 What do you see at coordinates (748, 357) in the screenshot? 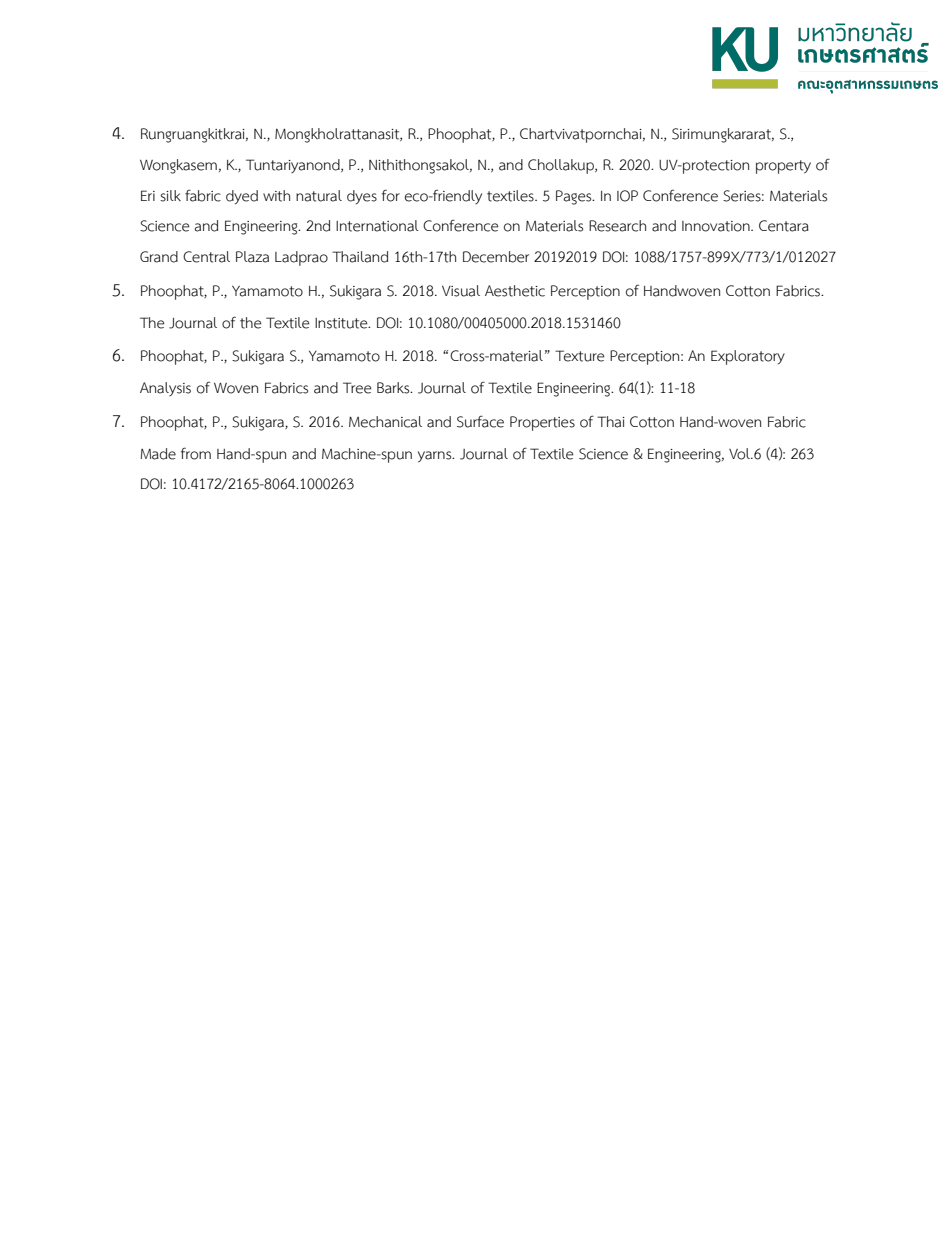
I see `Exploratory` at bounding box center [748, 357].
